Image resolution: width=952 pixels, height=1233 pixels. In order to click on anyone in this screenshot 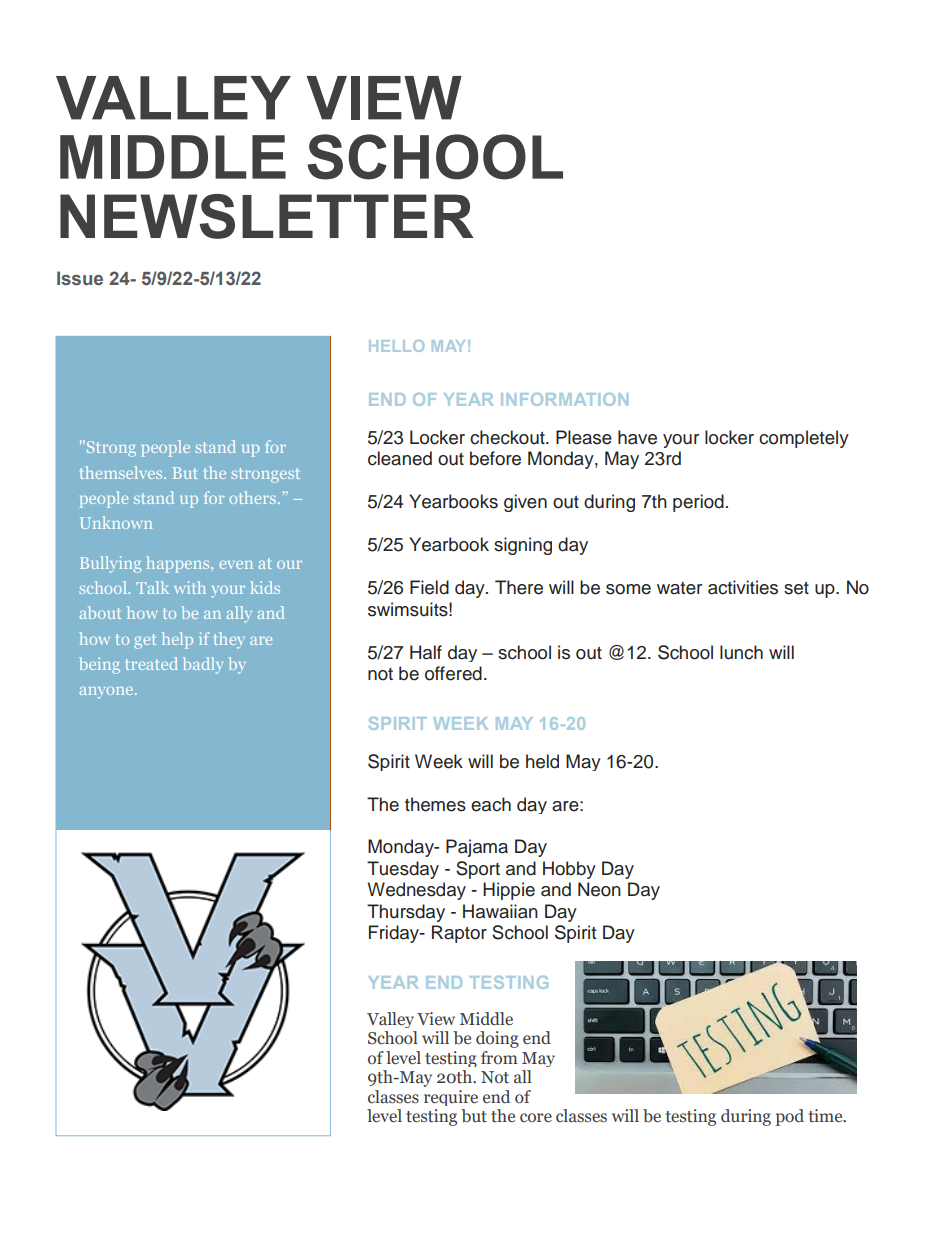, I will do `click(108, 693)`.
